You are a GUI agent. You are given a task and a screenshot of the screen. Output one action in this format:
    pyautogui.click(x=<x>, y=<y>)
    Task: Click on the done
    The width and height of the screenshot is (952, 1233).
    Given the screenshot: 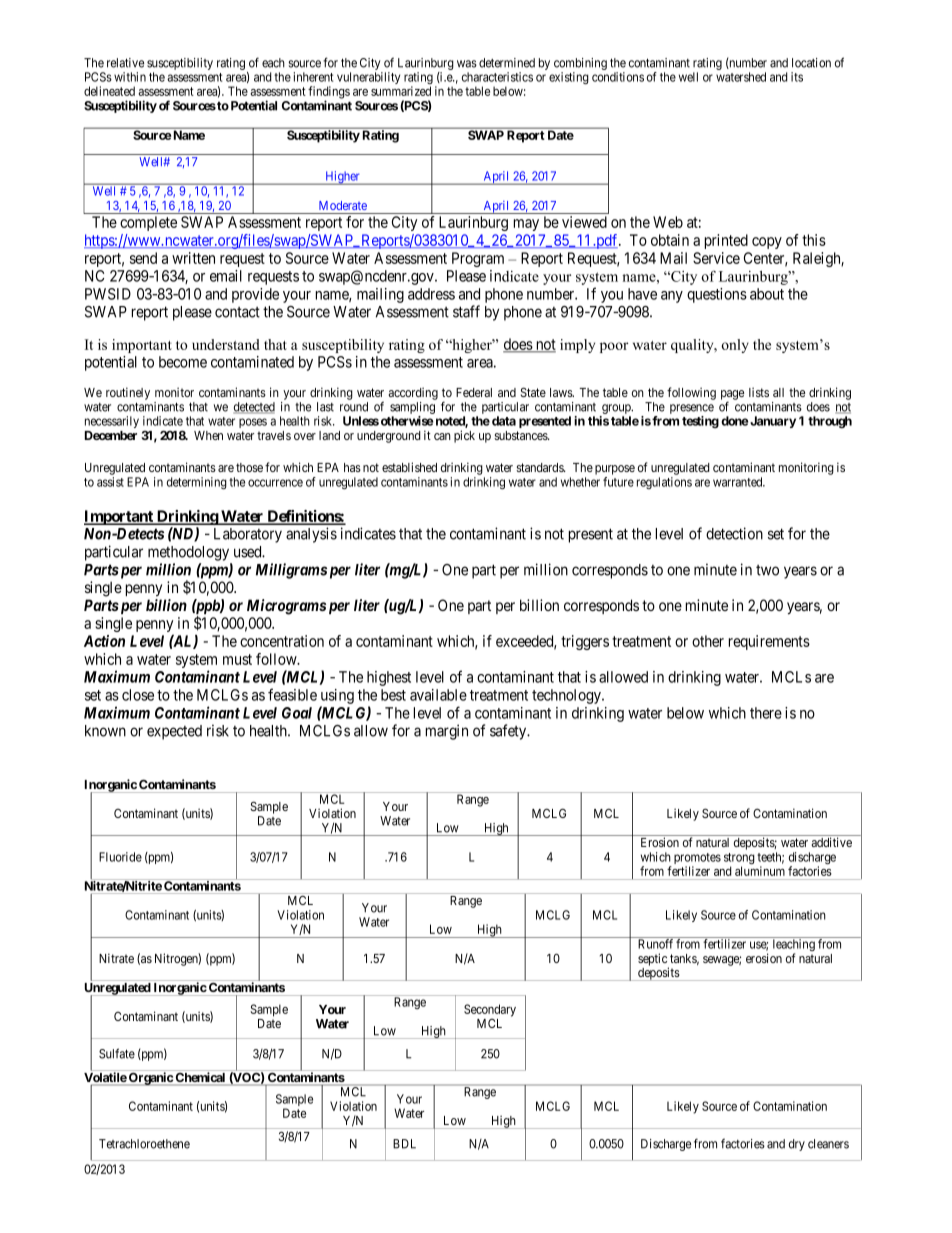 What is the action you would take?
    pyautogui.click(x=734, y=421)
